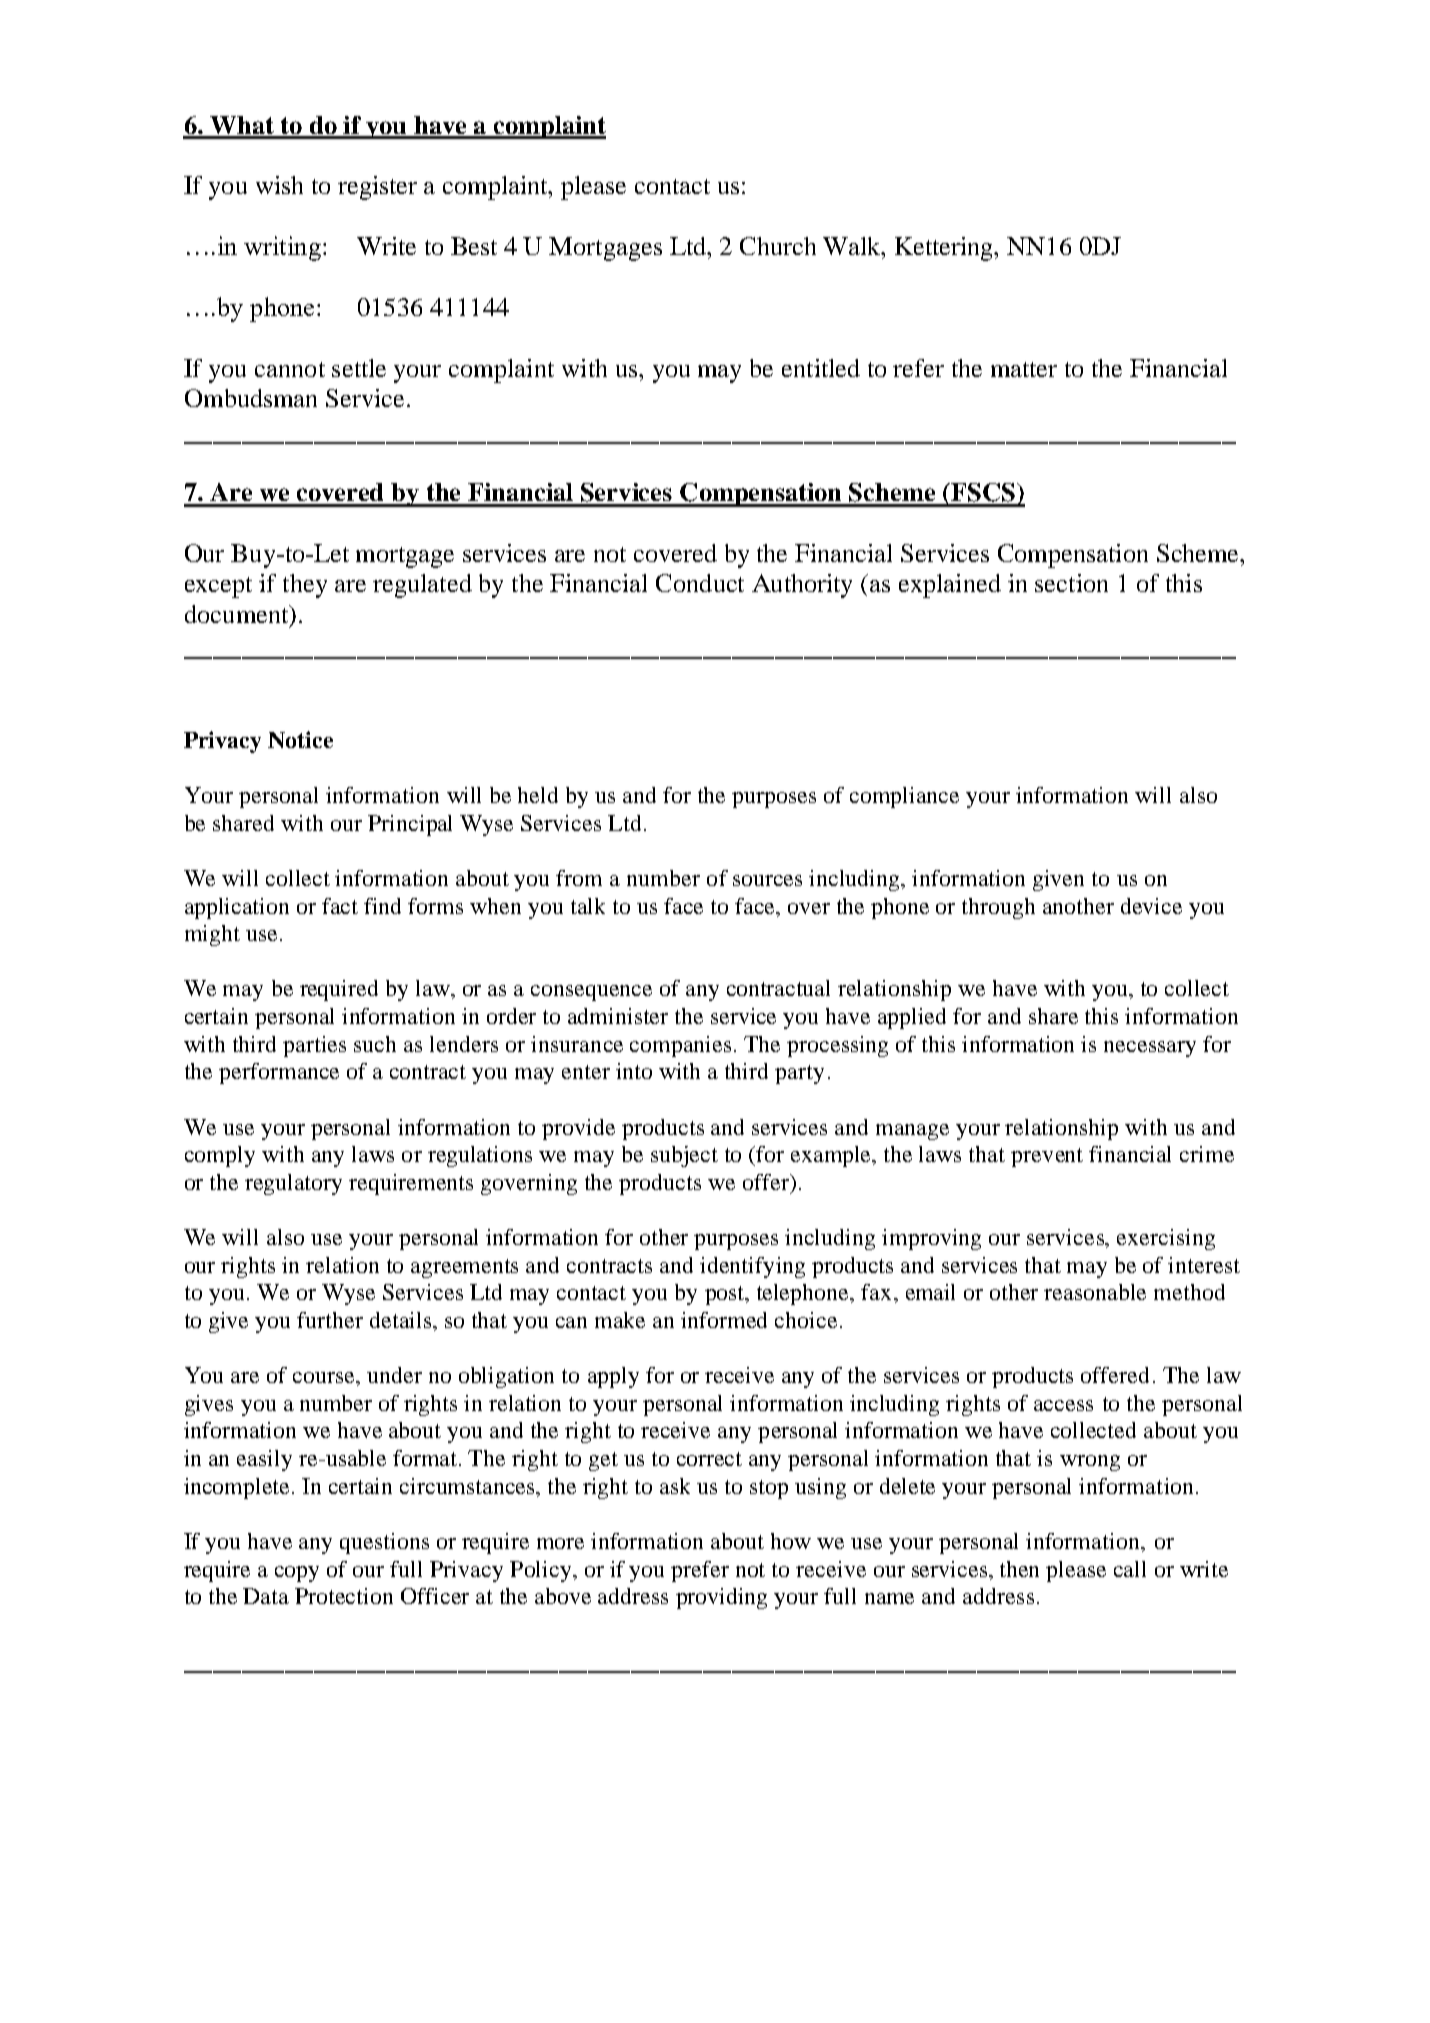  Describe the element at coordinates (297, 1574) in the document. I see `copy` at that location.
